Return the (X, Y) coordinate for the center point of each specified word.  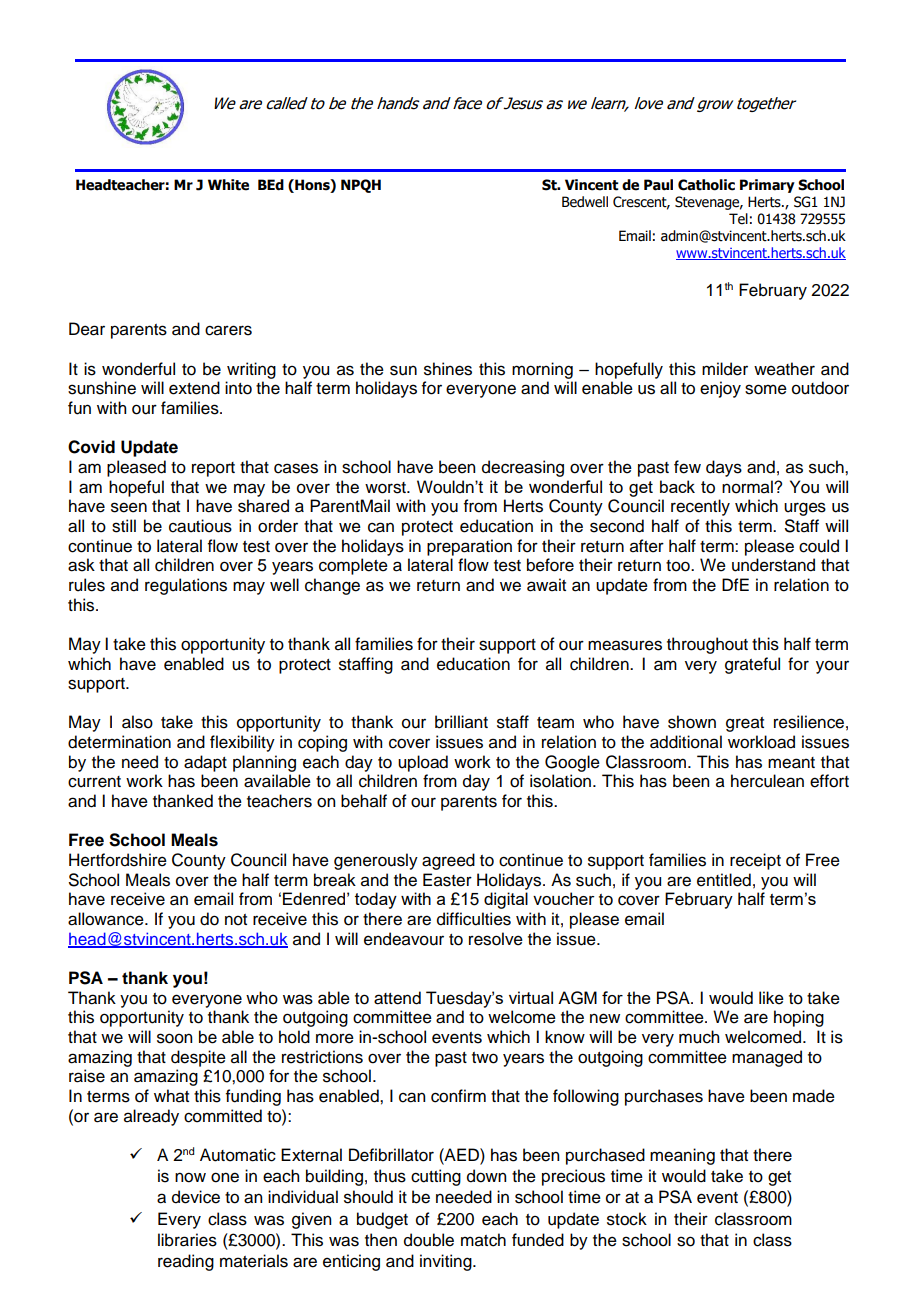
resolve (496, 939)
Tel (738, 219)
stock (627, 1219)
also (137, 722)
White (228, 185)
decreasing (523, 468)
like (771, 998)
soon (174, 1038)
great (745, 724)
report (213, 469)
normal (748, 487)
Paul (658, 185)
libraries (187, 1240)
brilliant (461, 722)
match (483, 1240)
